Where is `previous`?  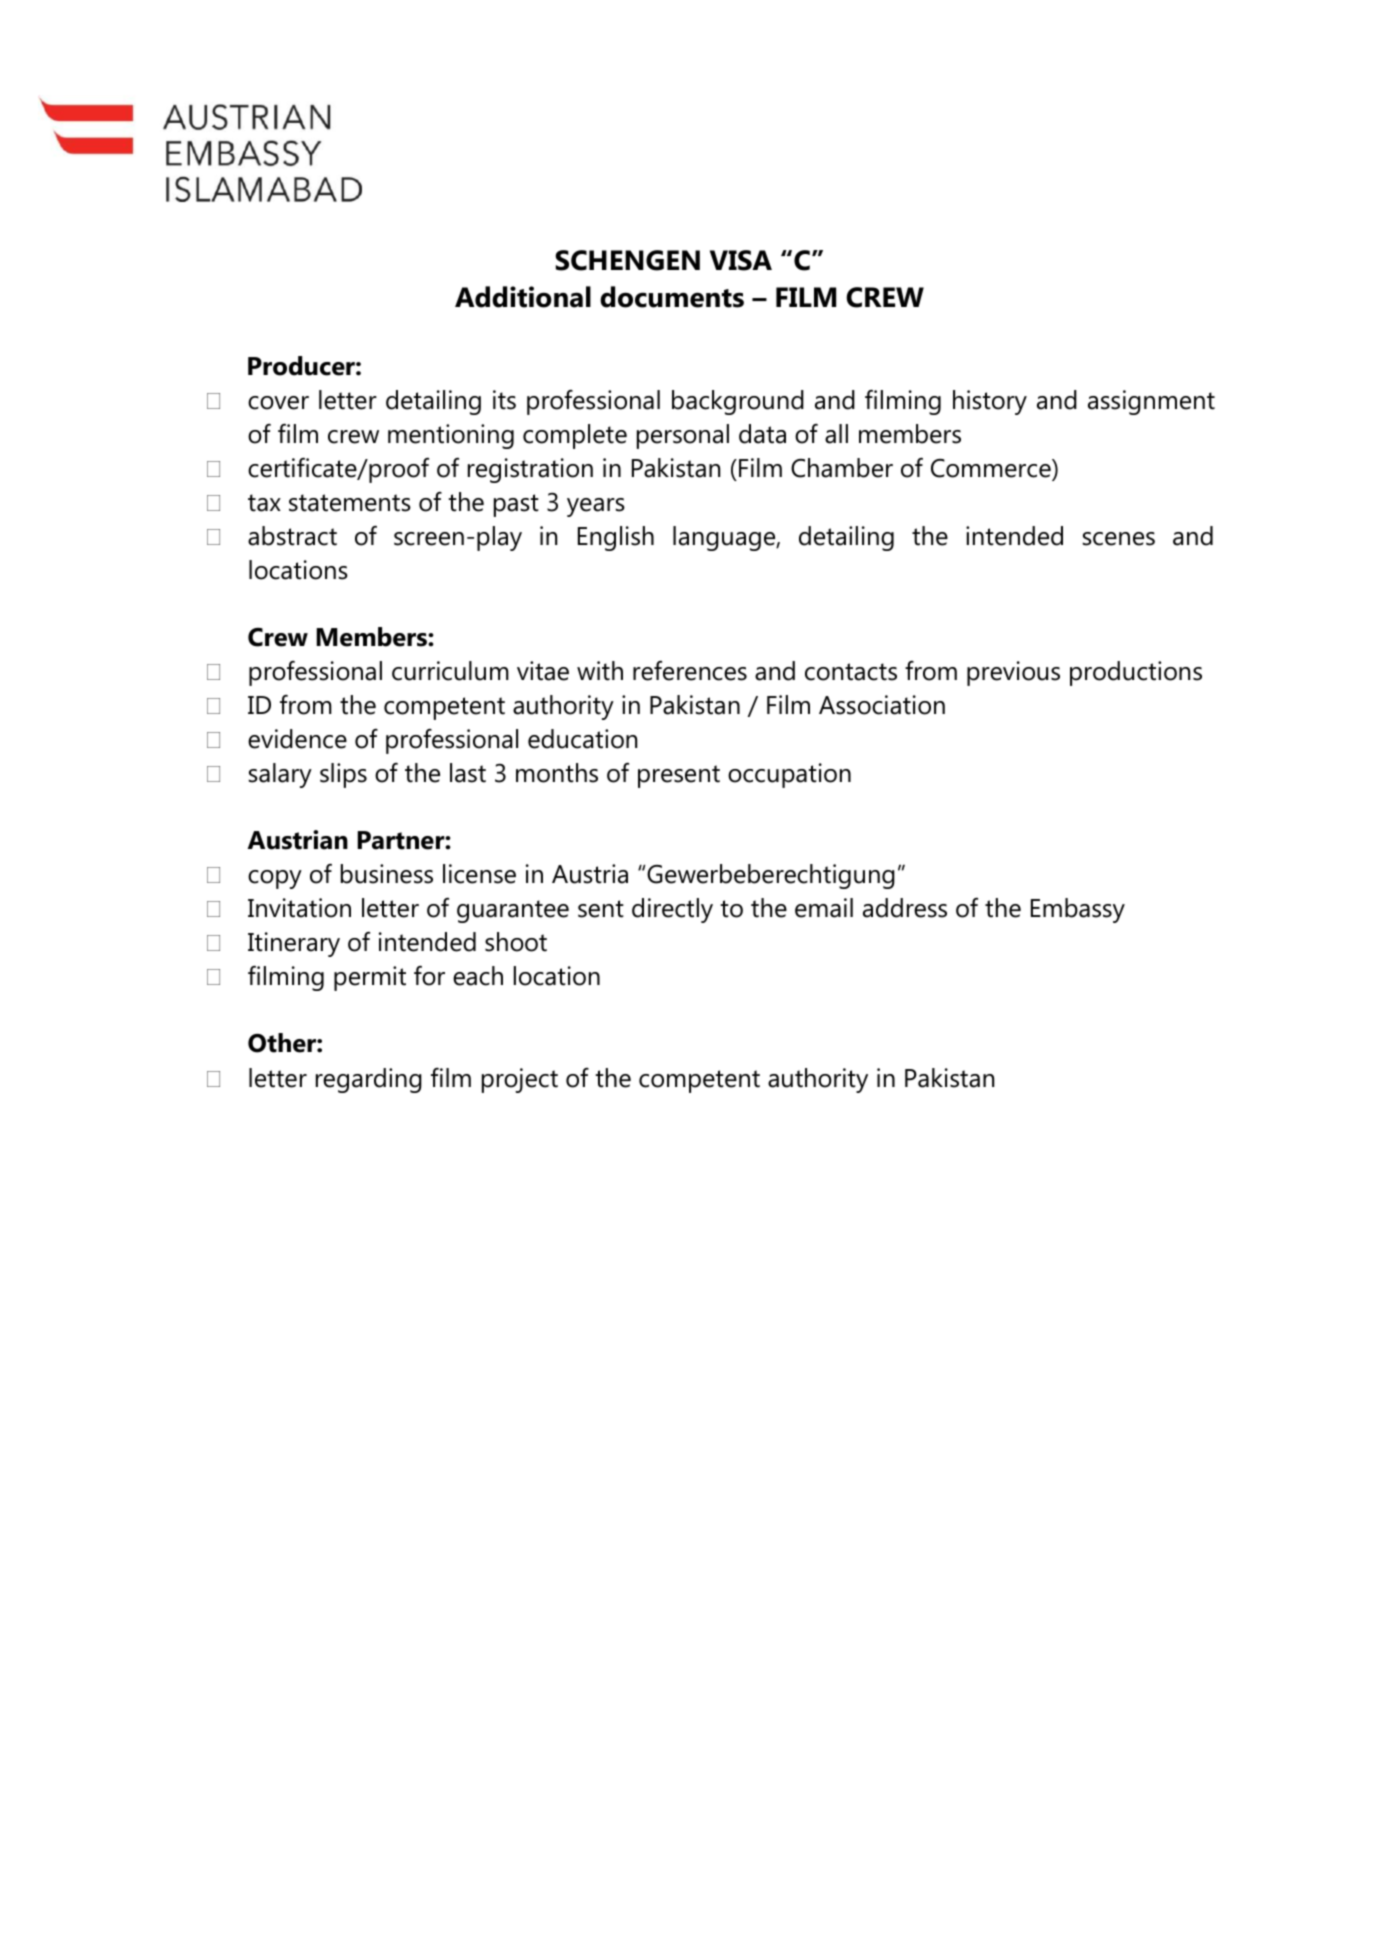
previous is located at coordinates (1013, 673).
